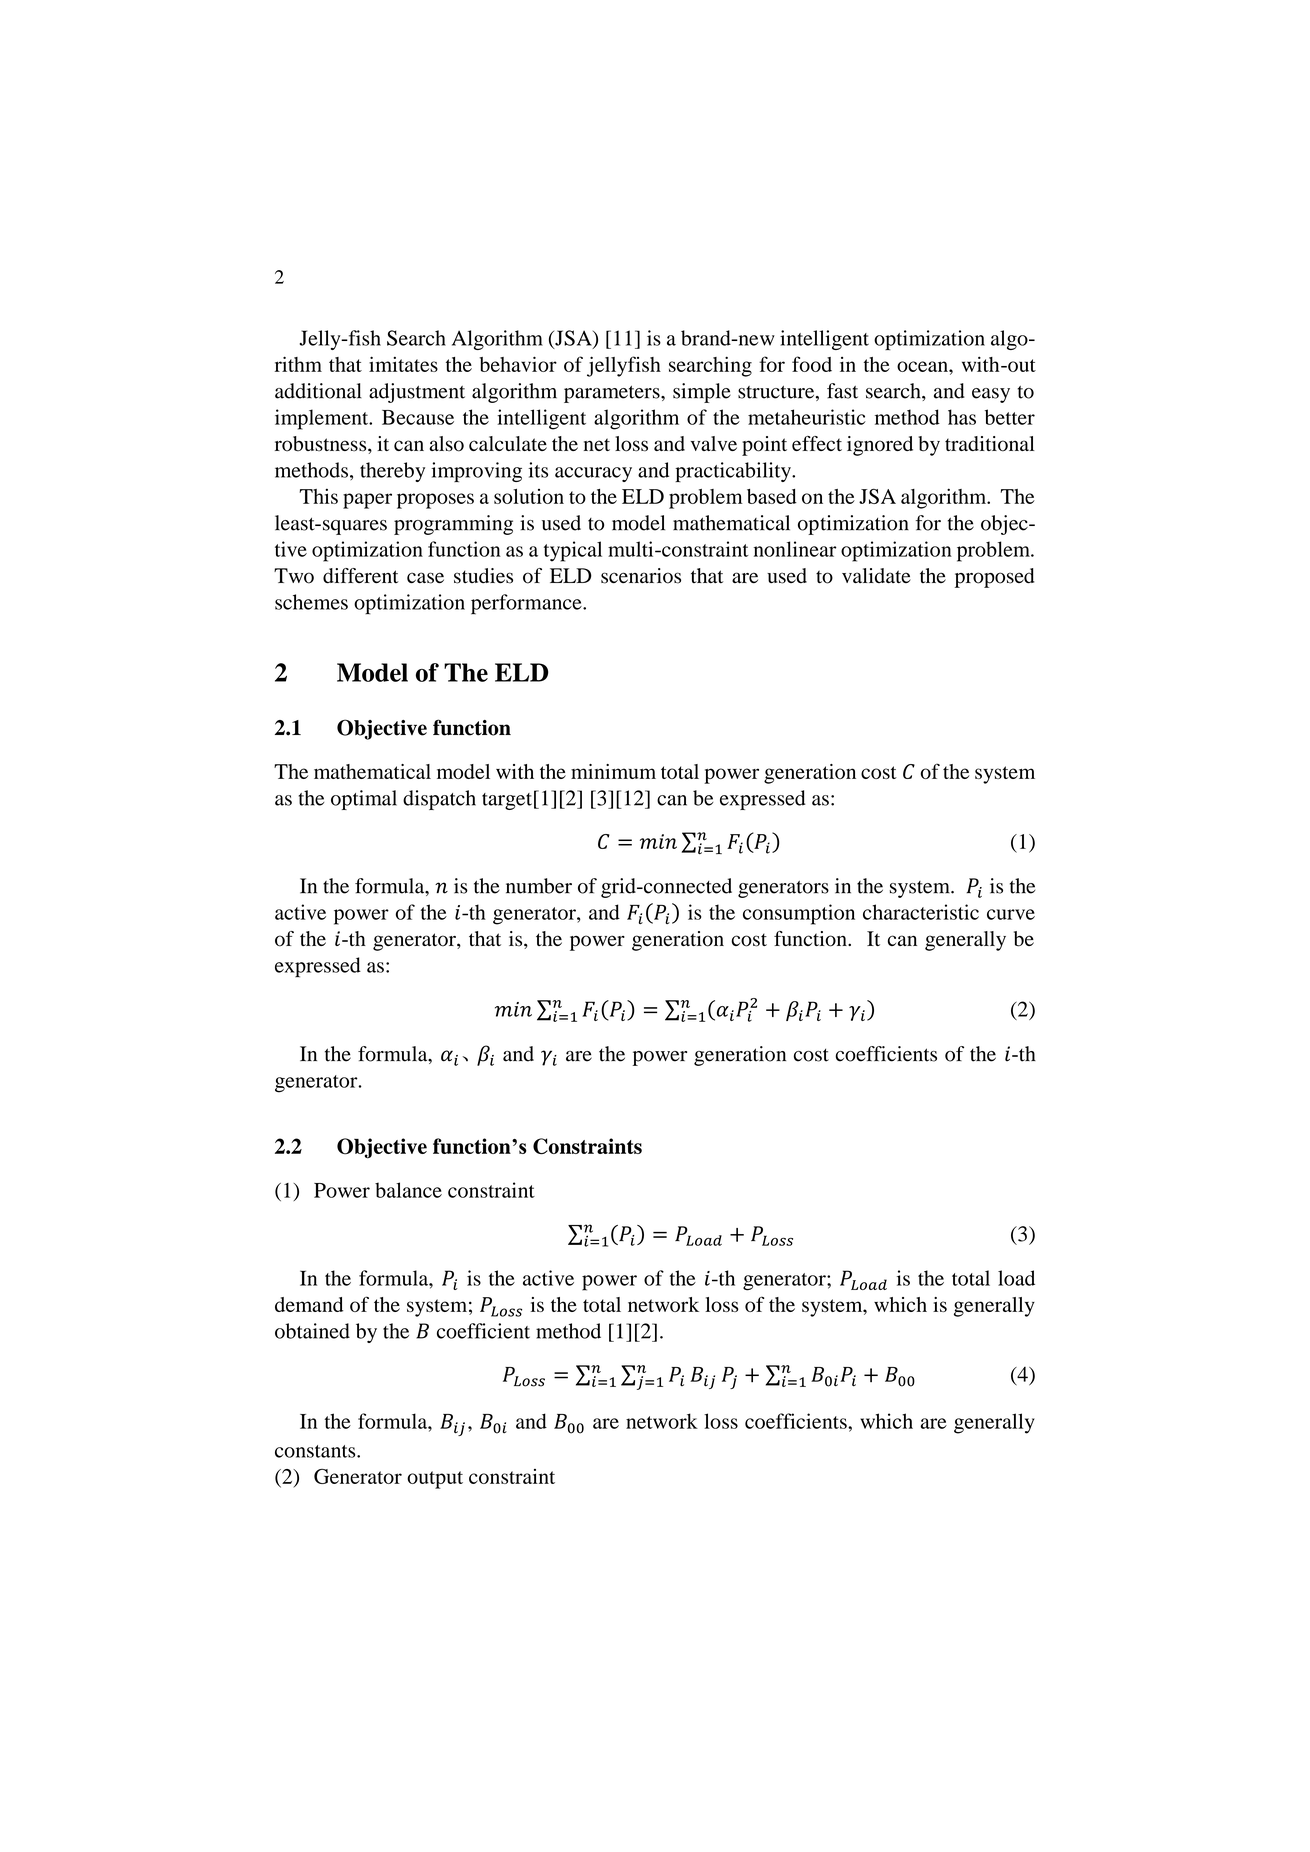 This image has width=1310, height=1852. I want to click on consumption, so click(799, 914).
